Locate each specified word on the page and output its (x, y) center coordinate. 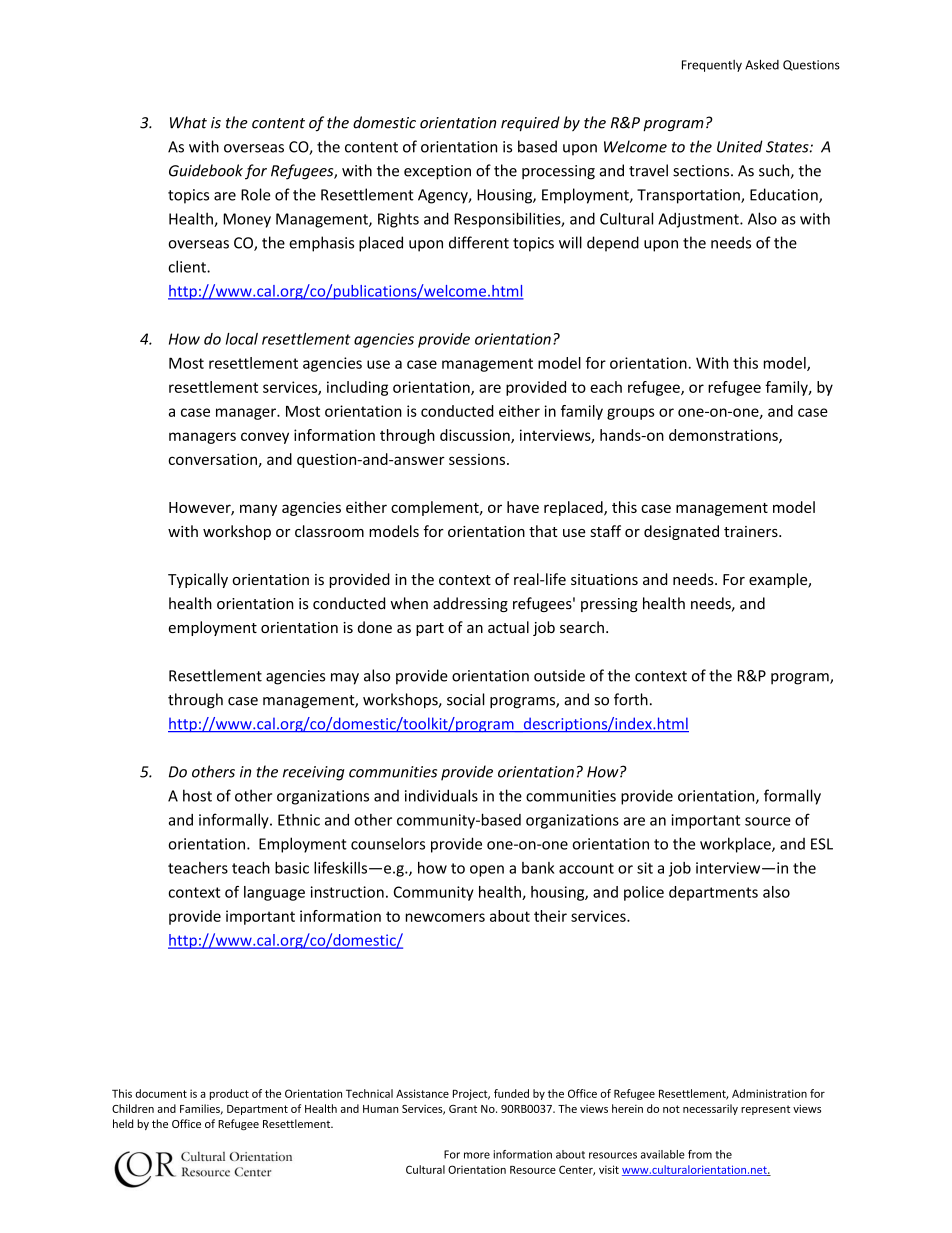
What (188, 122)
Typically (198, 580)
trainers (752, 531)
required (530, 124)
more (477, 1155)
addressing (470, 604)
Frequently (712, 66)
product (229, 1094)
